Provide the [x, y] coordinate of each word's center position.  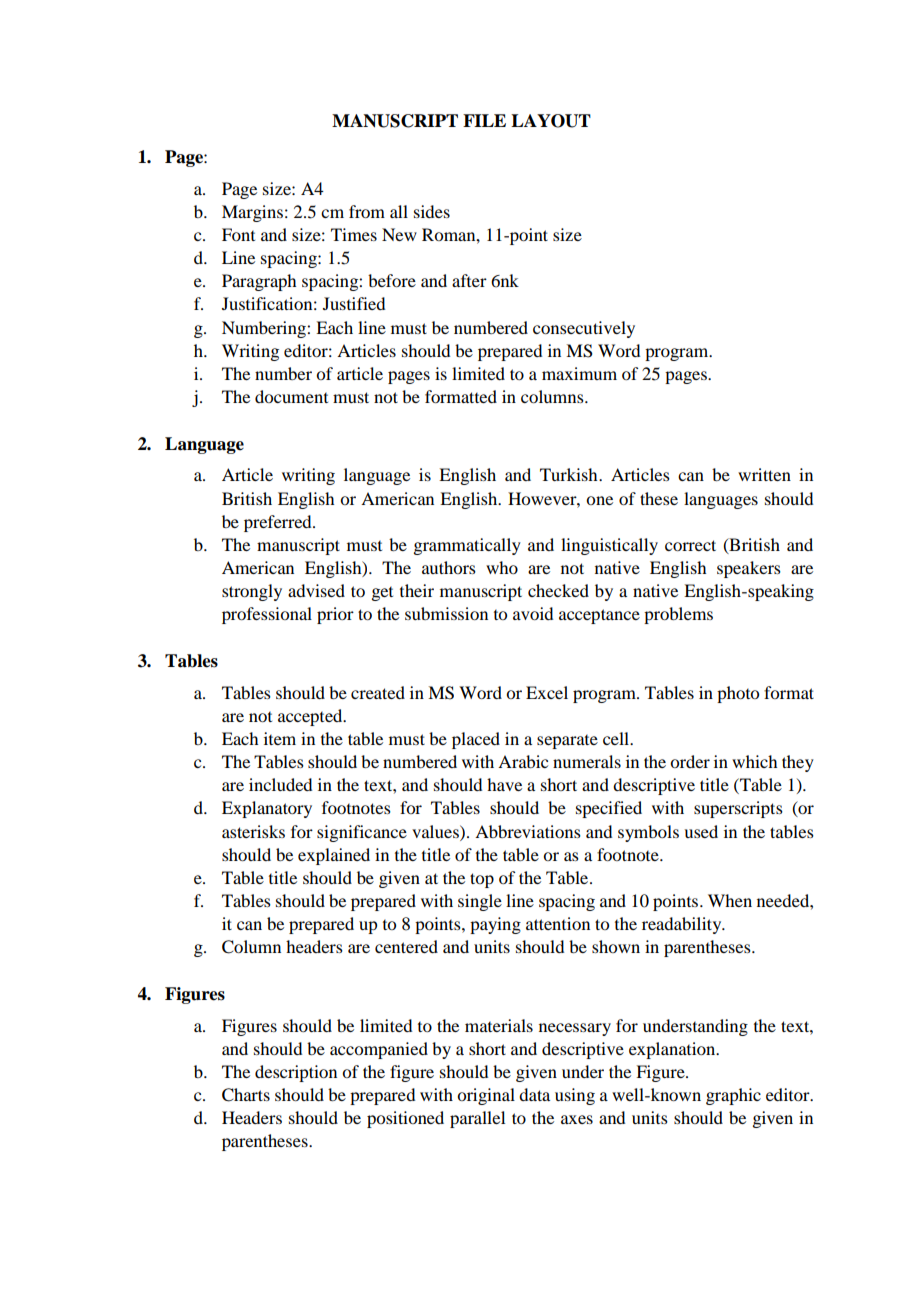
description [296, 1073]
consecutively [584, 329]
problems [678, 615]
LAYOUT [551, 121]
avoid [533, 613]
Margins [252, 213]
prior [335, 615]
